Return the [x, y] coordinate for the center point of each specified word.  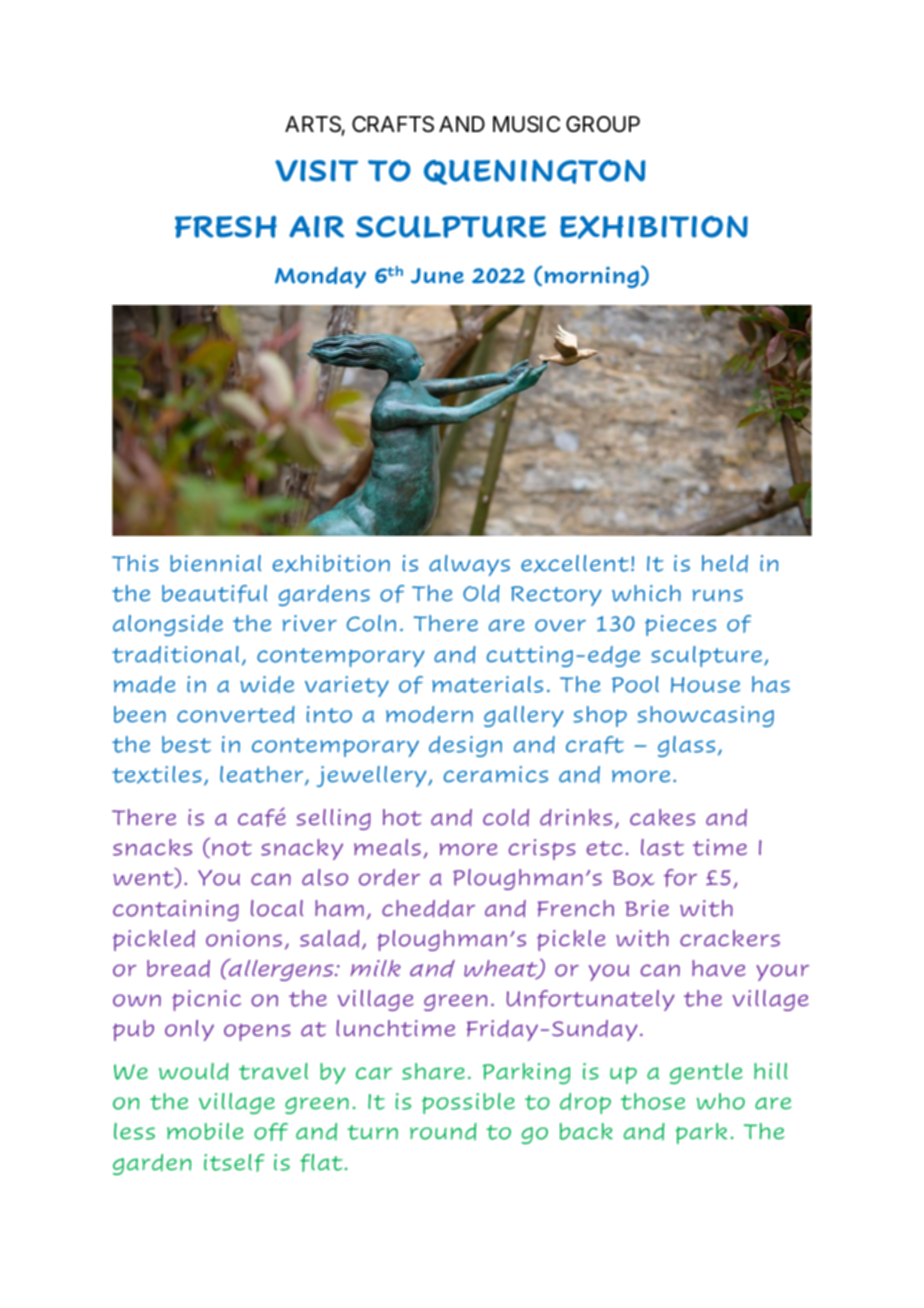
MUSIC [526, 124]
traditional [175, 655]
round [443, 1131]
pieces [680, 625]
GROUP [603, 124]
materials [487, 684]
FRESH [226, 227]
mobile [205, 1131]
